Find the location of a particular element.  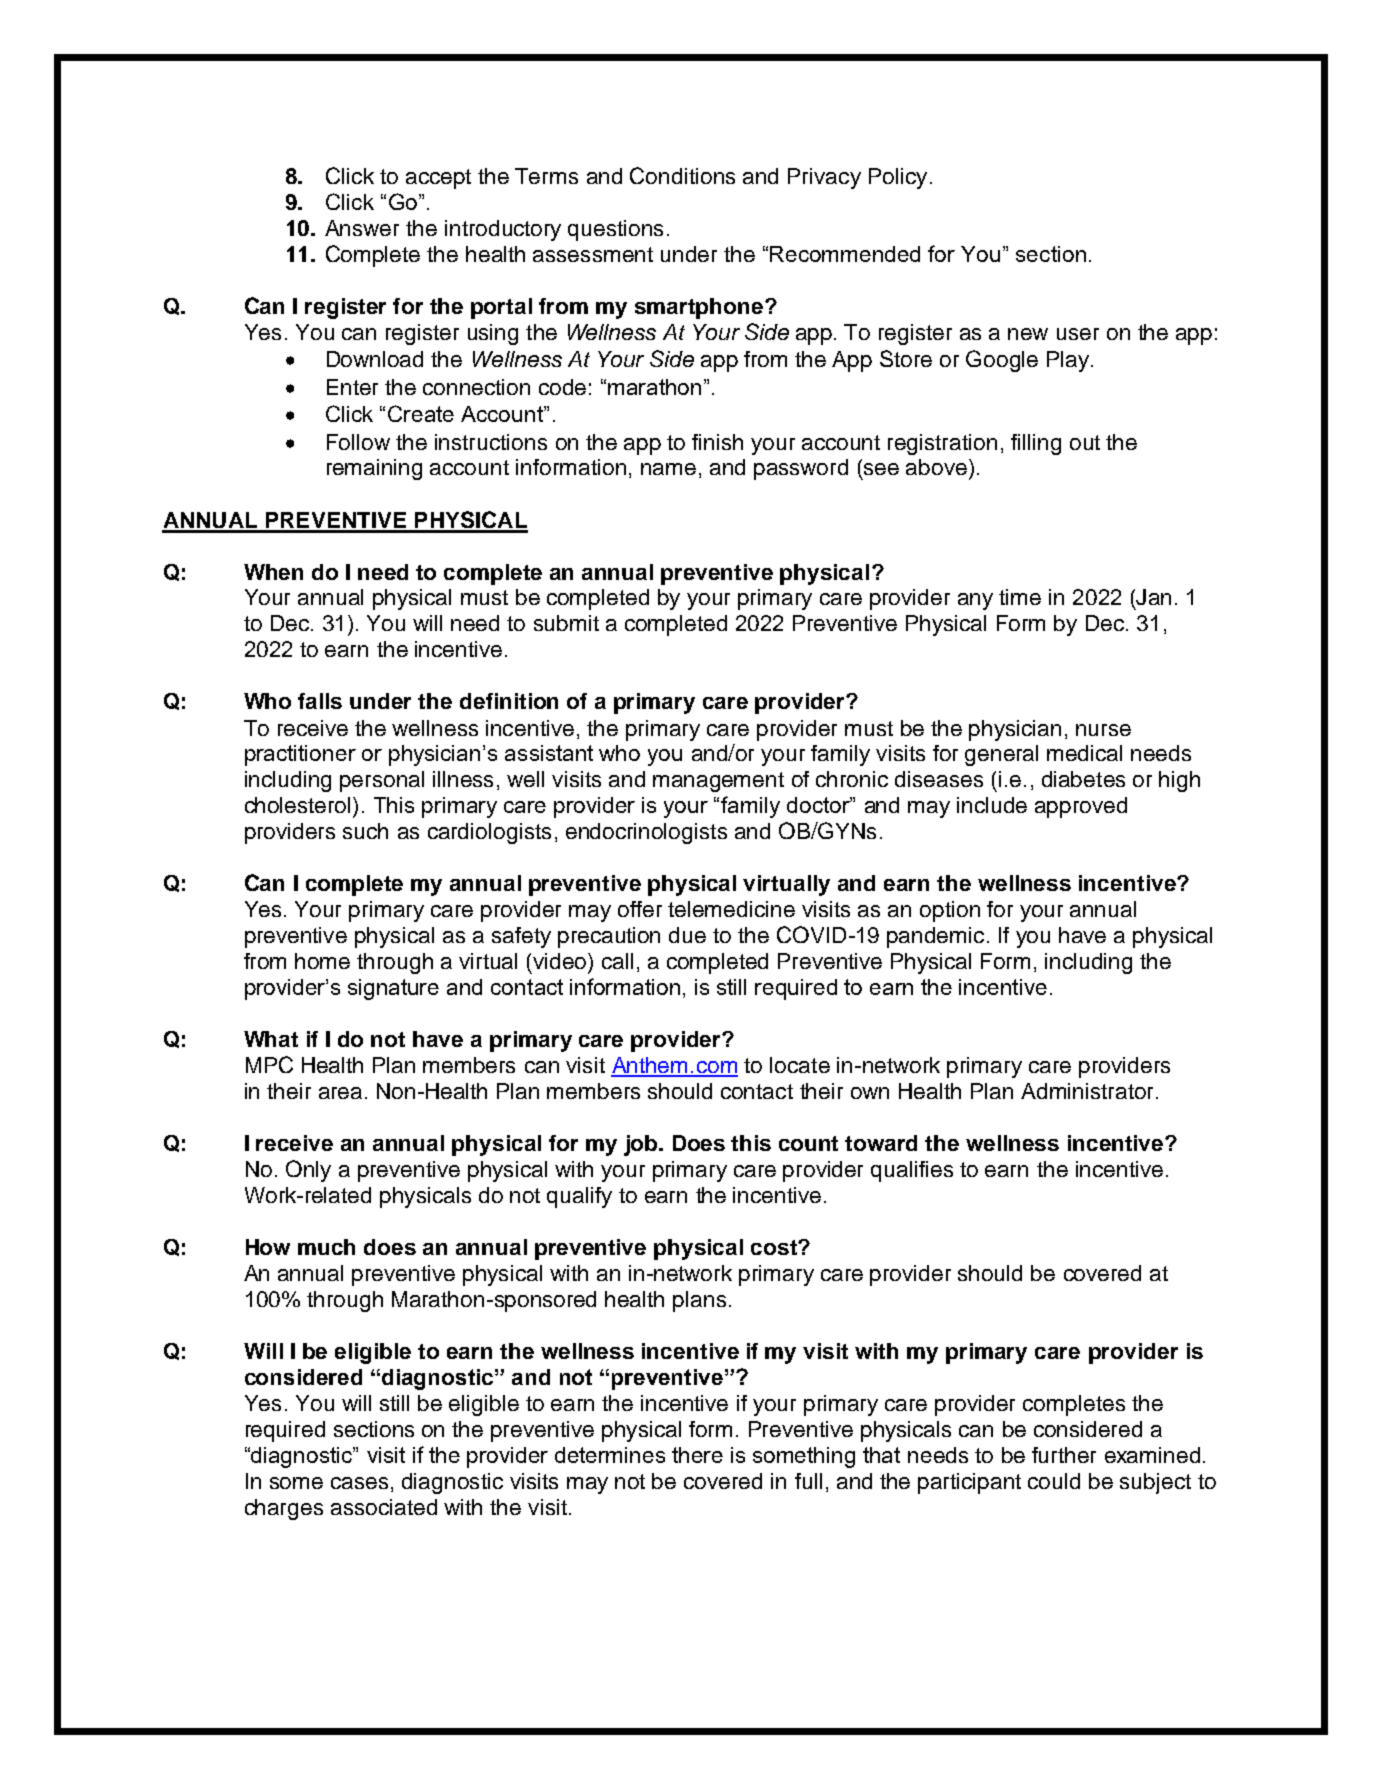

cases is located at coordinates (359, 1483).
